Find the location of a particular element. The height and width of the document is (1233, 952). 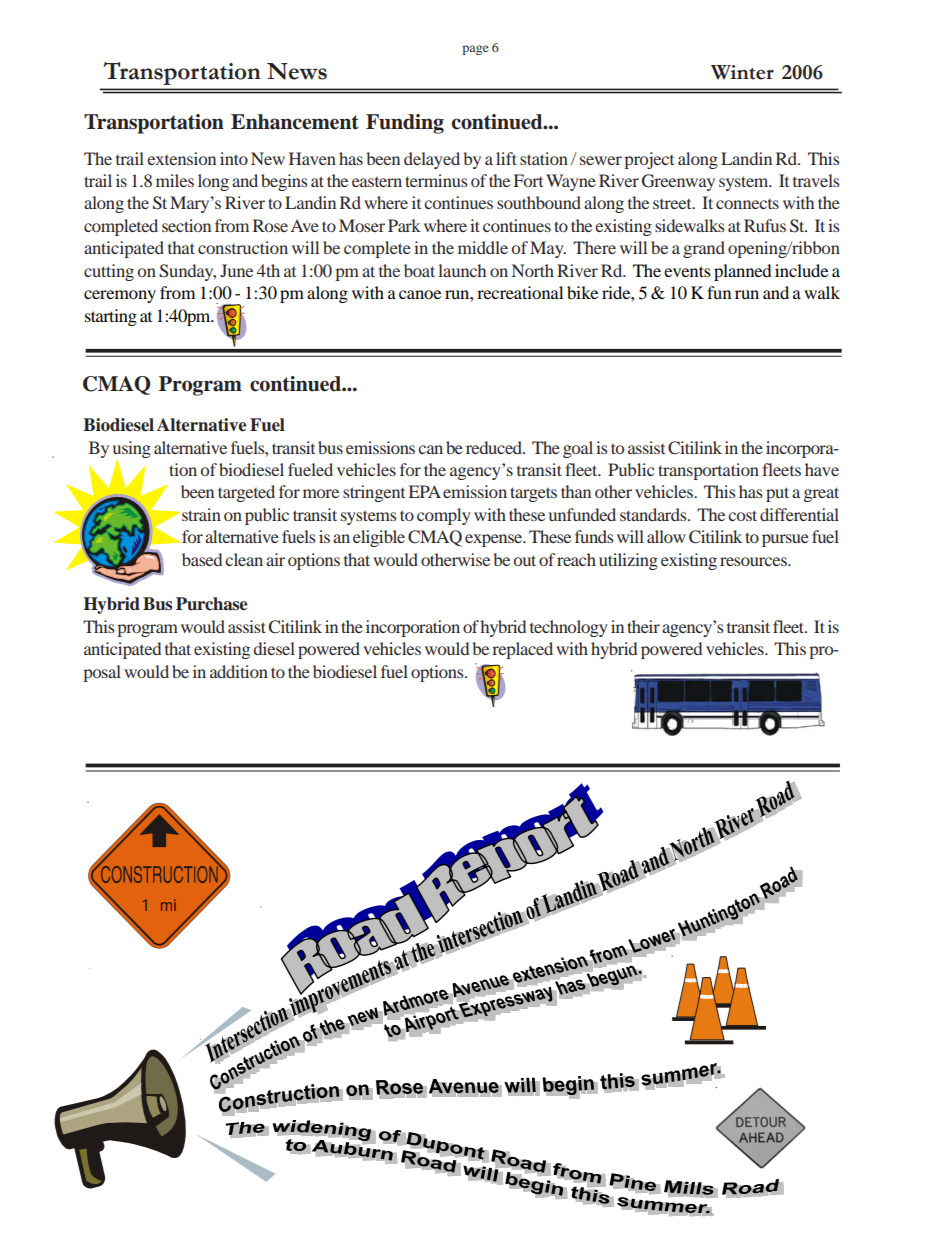

Winter is located at coordinates (742, 72).
